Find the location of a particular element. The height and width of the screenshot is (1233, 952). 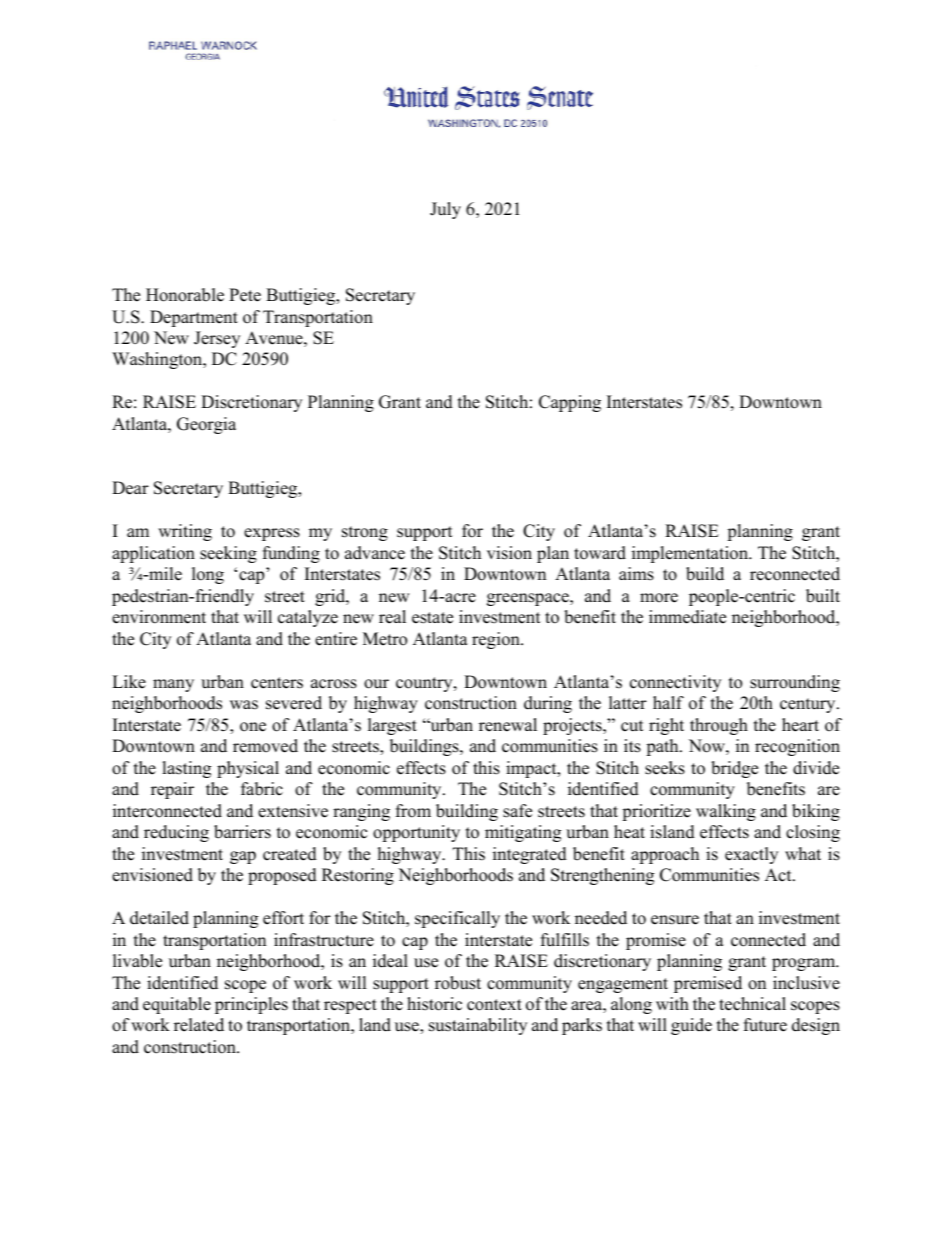

equitable is located at coordinates (177, 1005).
